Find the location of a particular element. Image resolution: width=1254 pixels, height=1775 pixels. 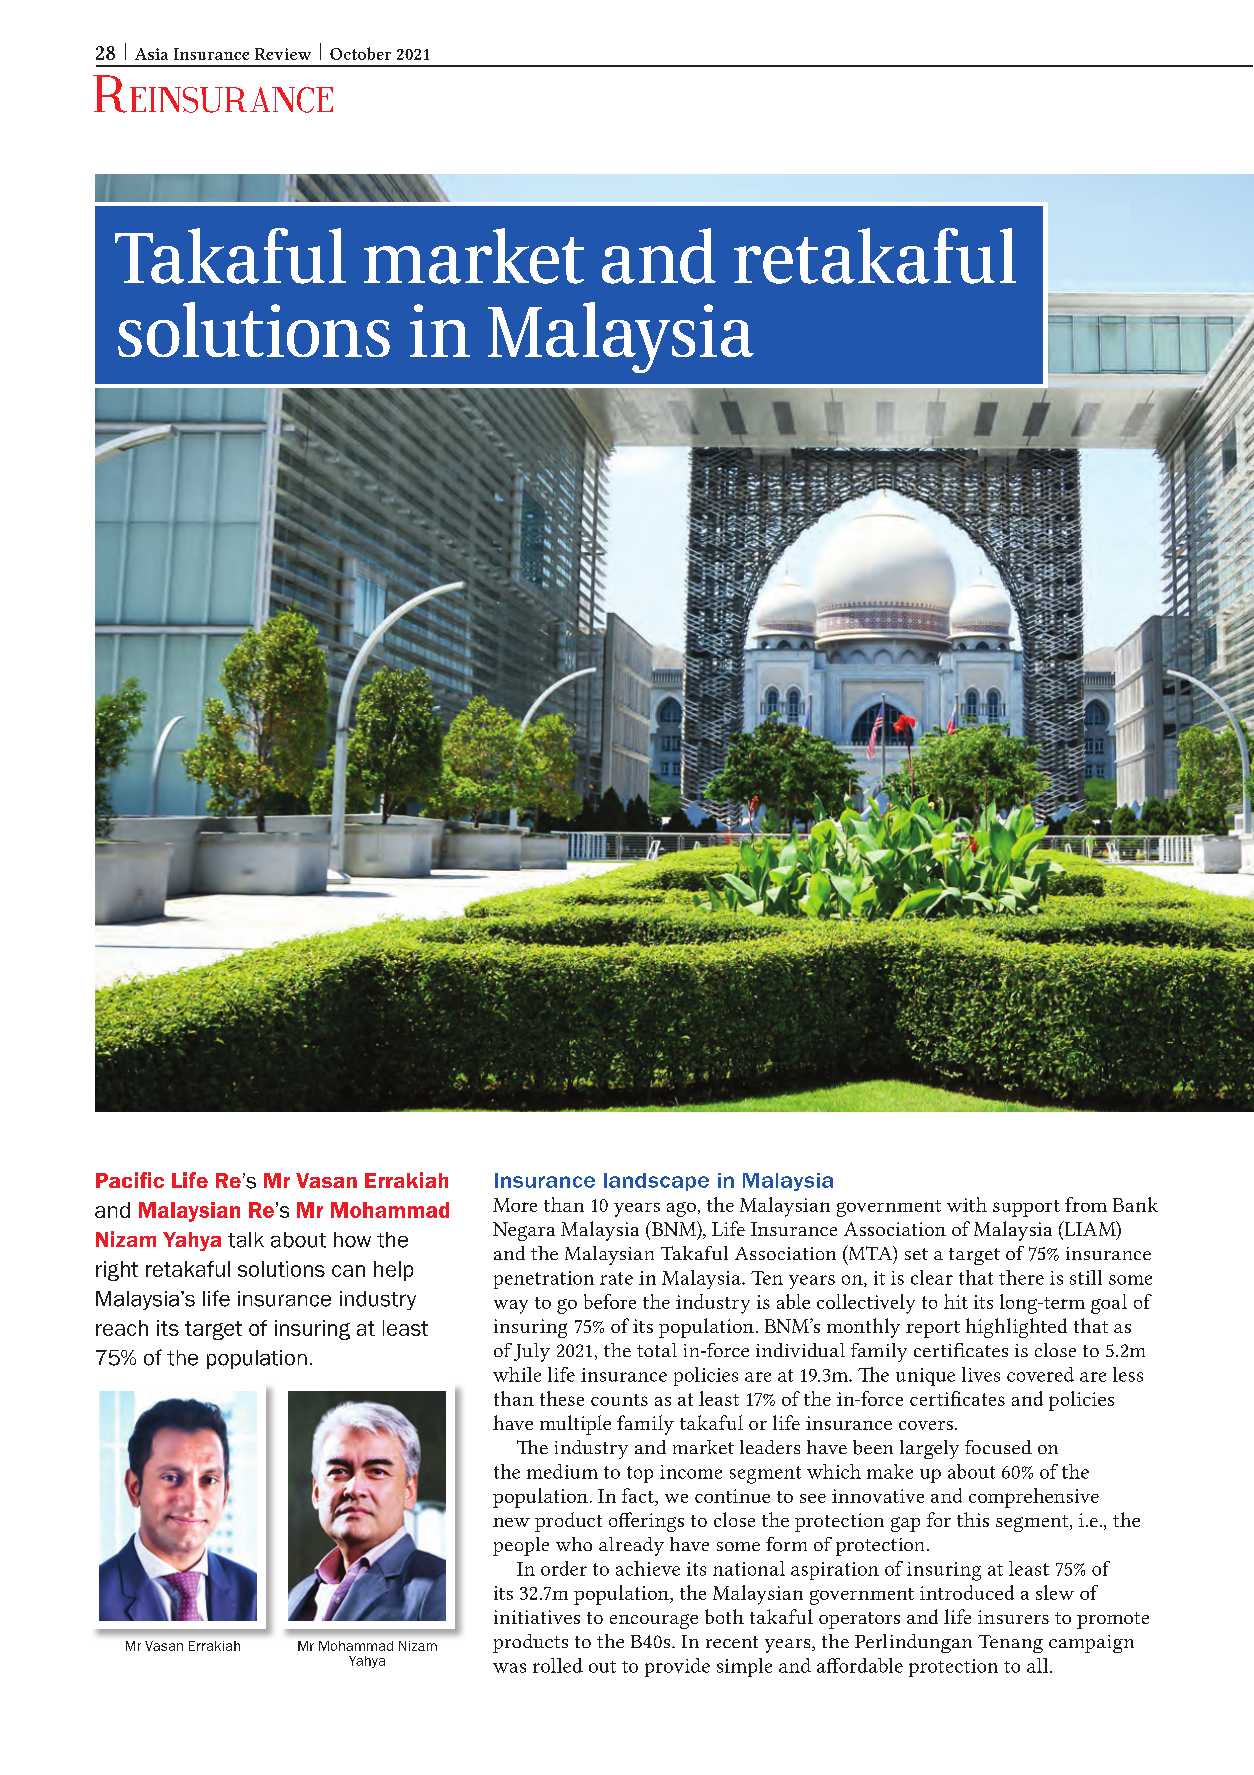

Review is located at coordinates (283, 54).
